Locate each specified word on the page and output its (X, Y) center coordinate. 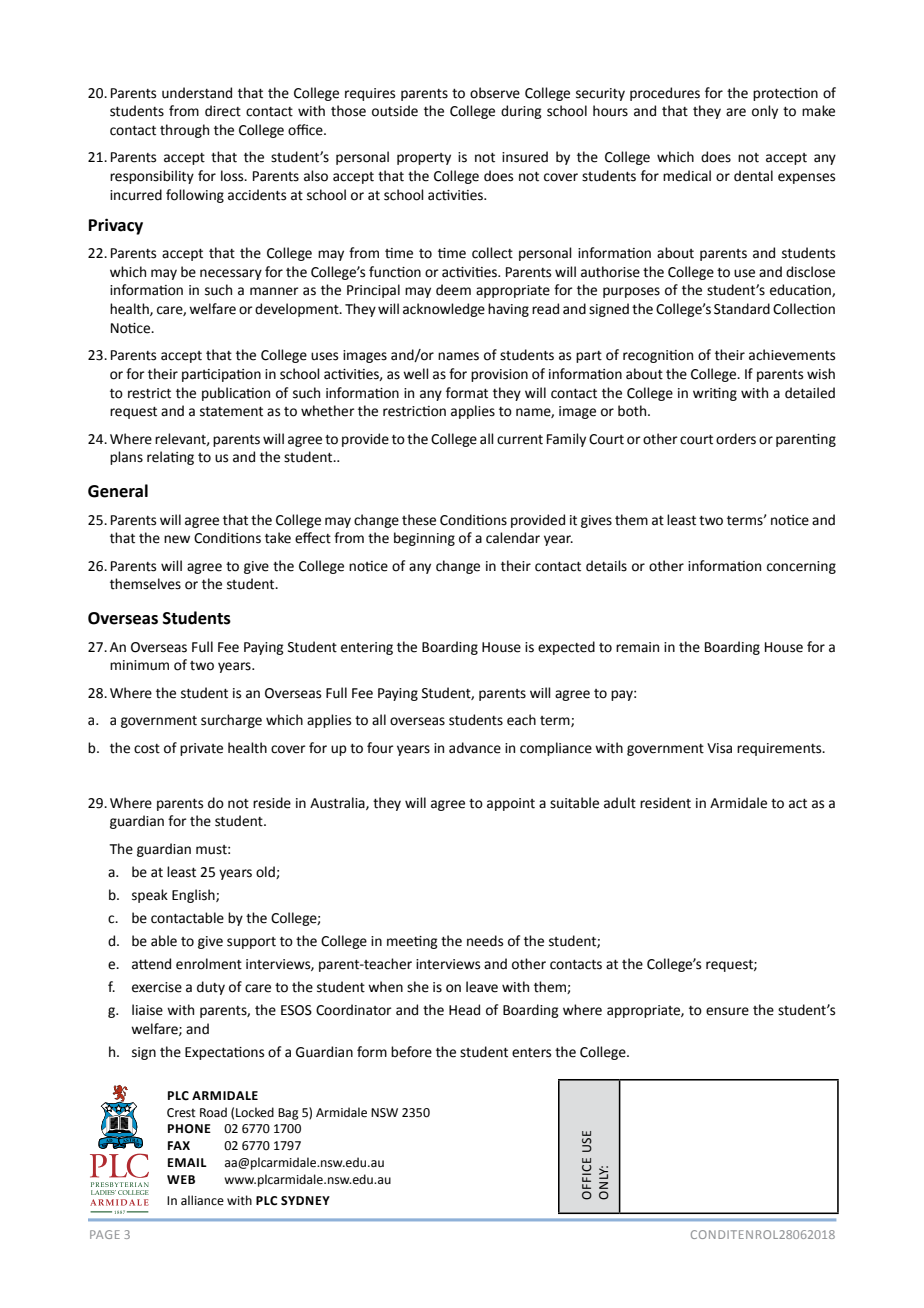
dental (753, 176)
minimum (139, 665)
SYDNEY (305, 1201)
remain (637, 647)
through (184, 131)
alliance (202, 1200)
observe (495, 93)
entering (367, 648)
